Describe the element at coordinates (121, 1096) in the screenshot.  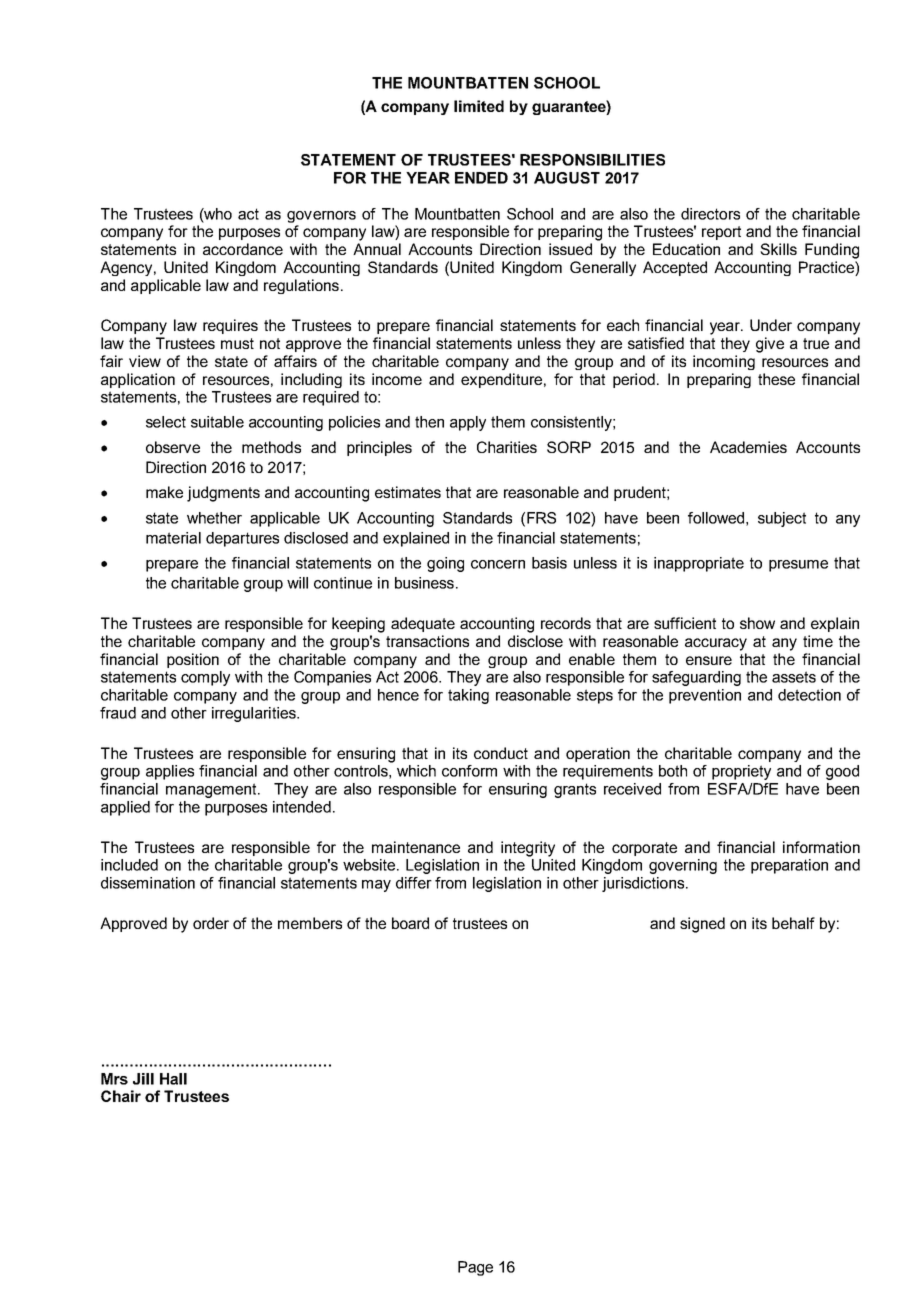
I see `Chair` at that location.
